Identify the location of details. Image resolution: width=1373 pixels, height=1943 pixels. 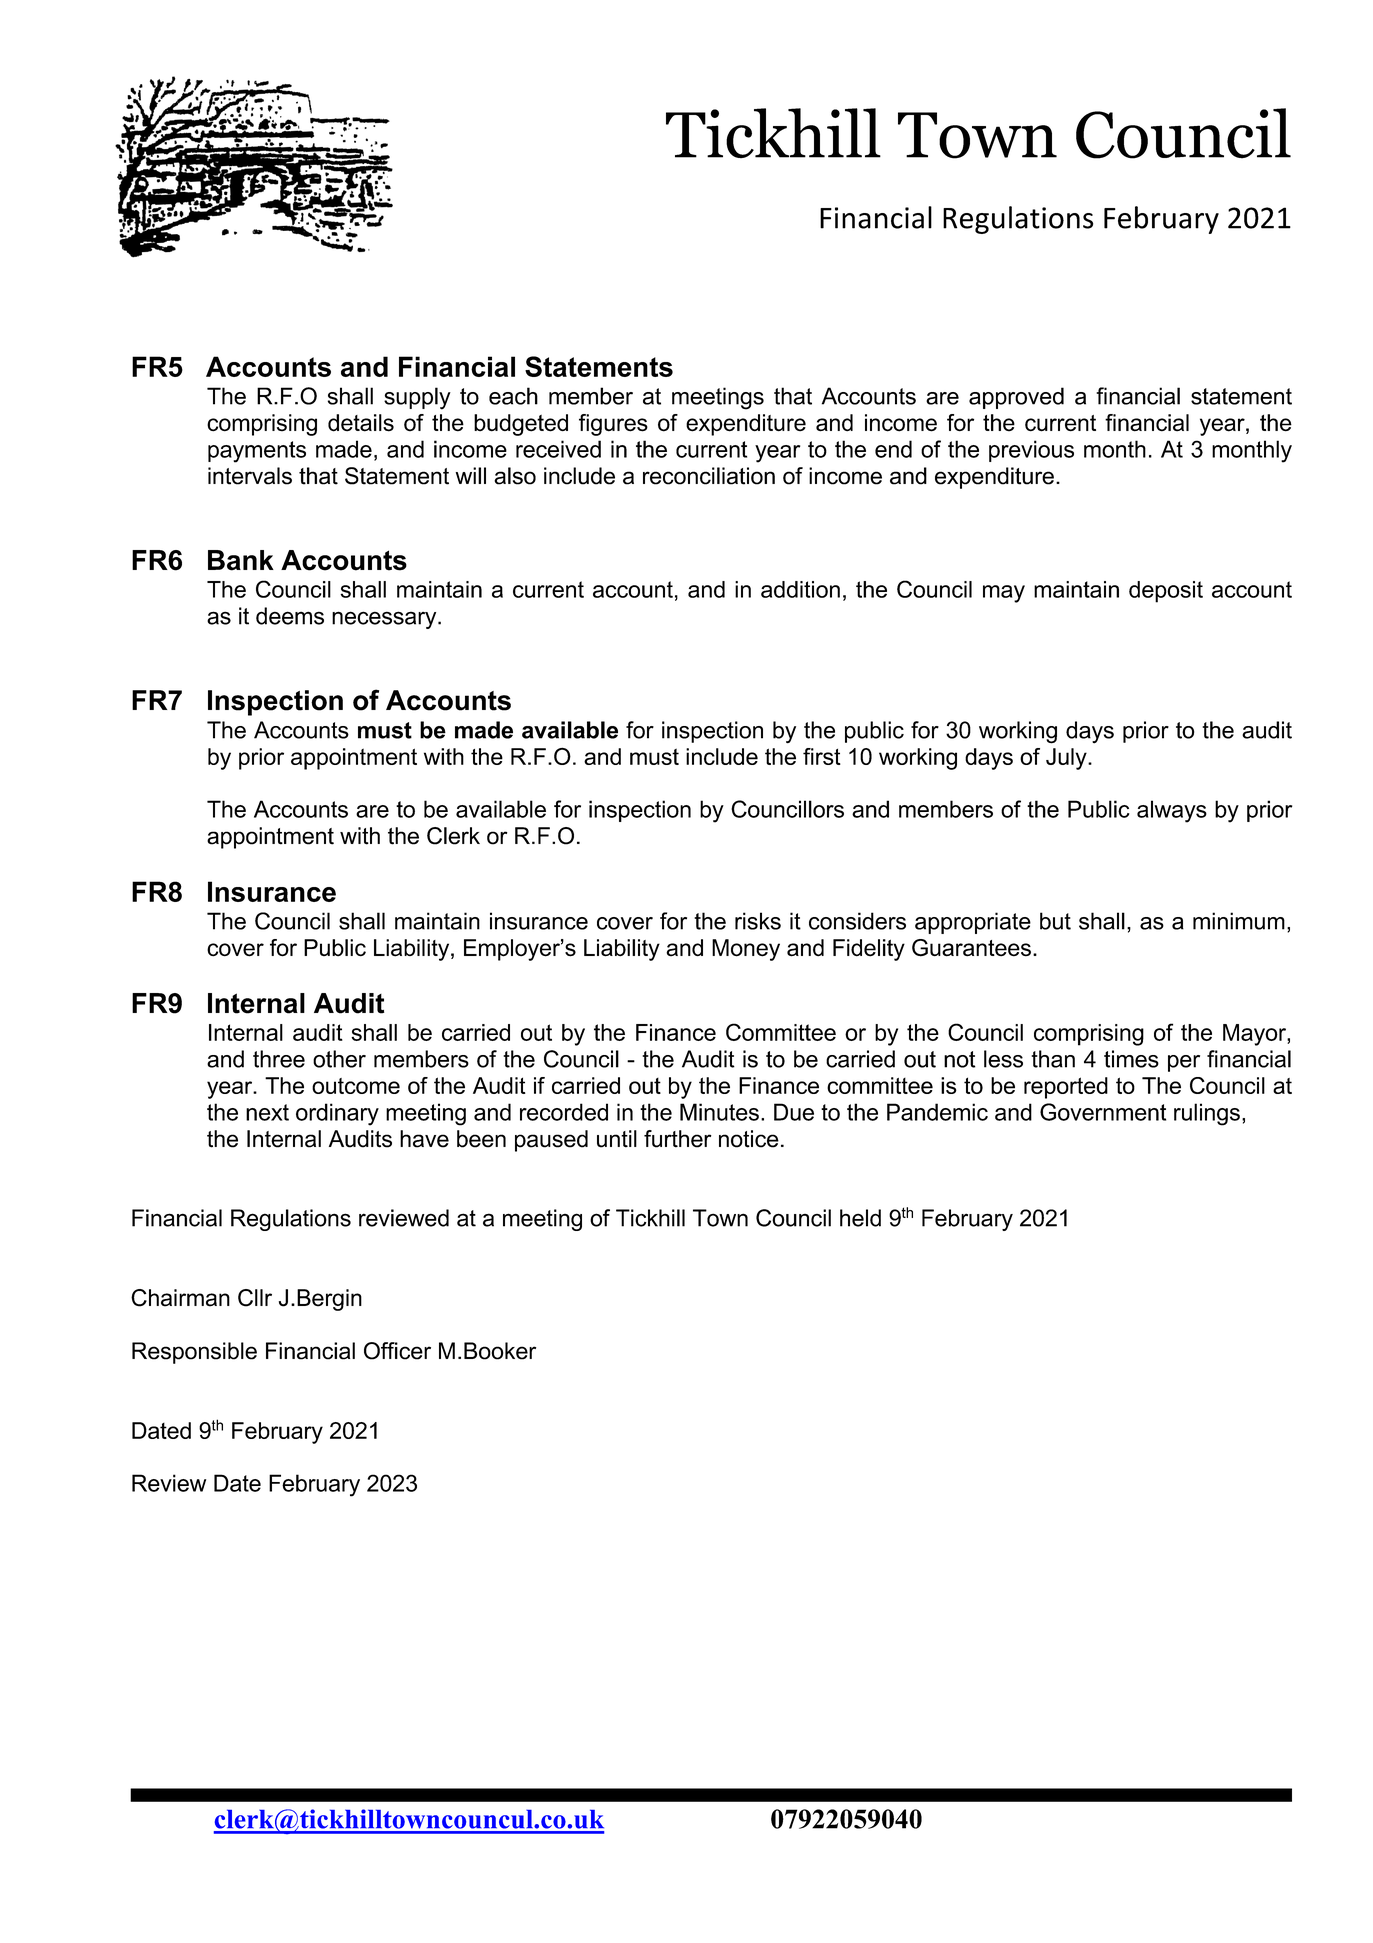
(361, 423).
